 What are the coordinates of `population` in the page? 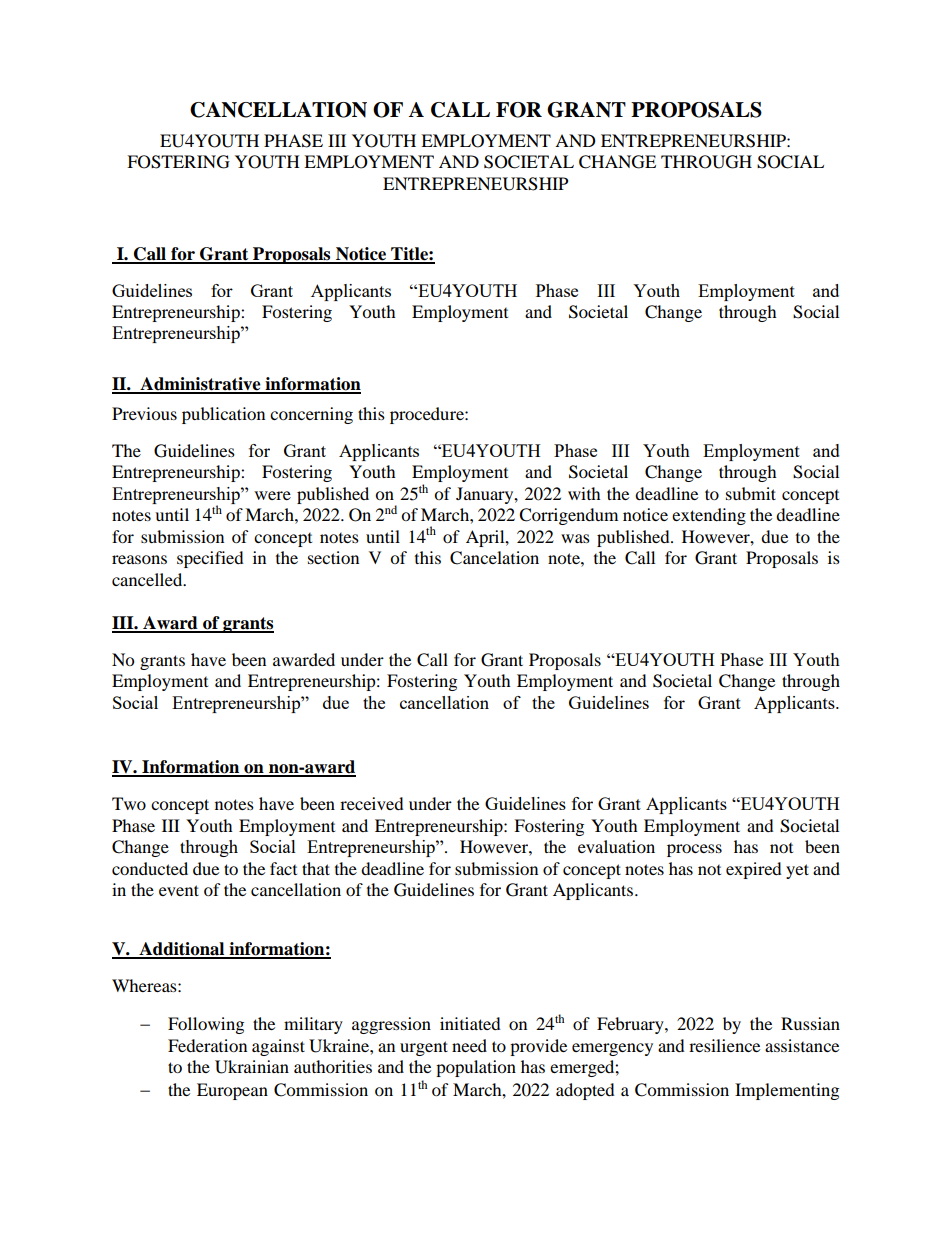 It's located at (476, 1068).
